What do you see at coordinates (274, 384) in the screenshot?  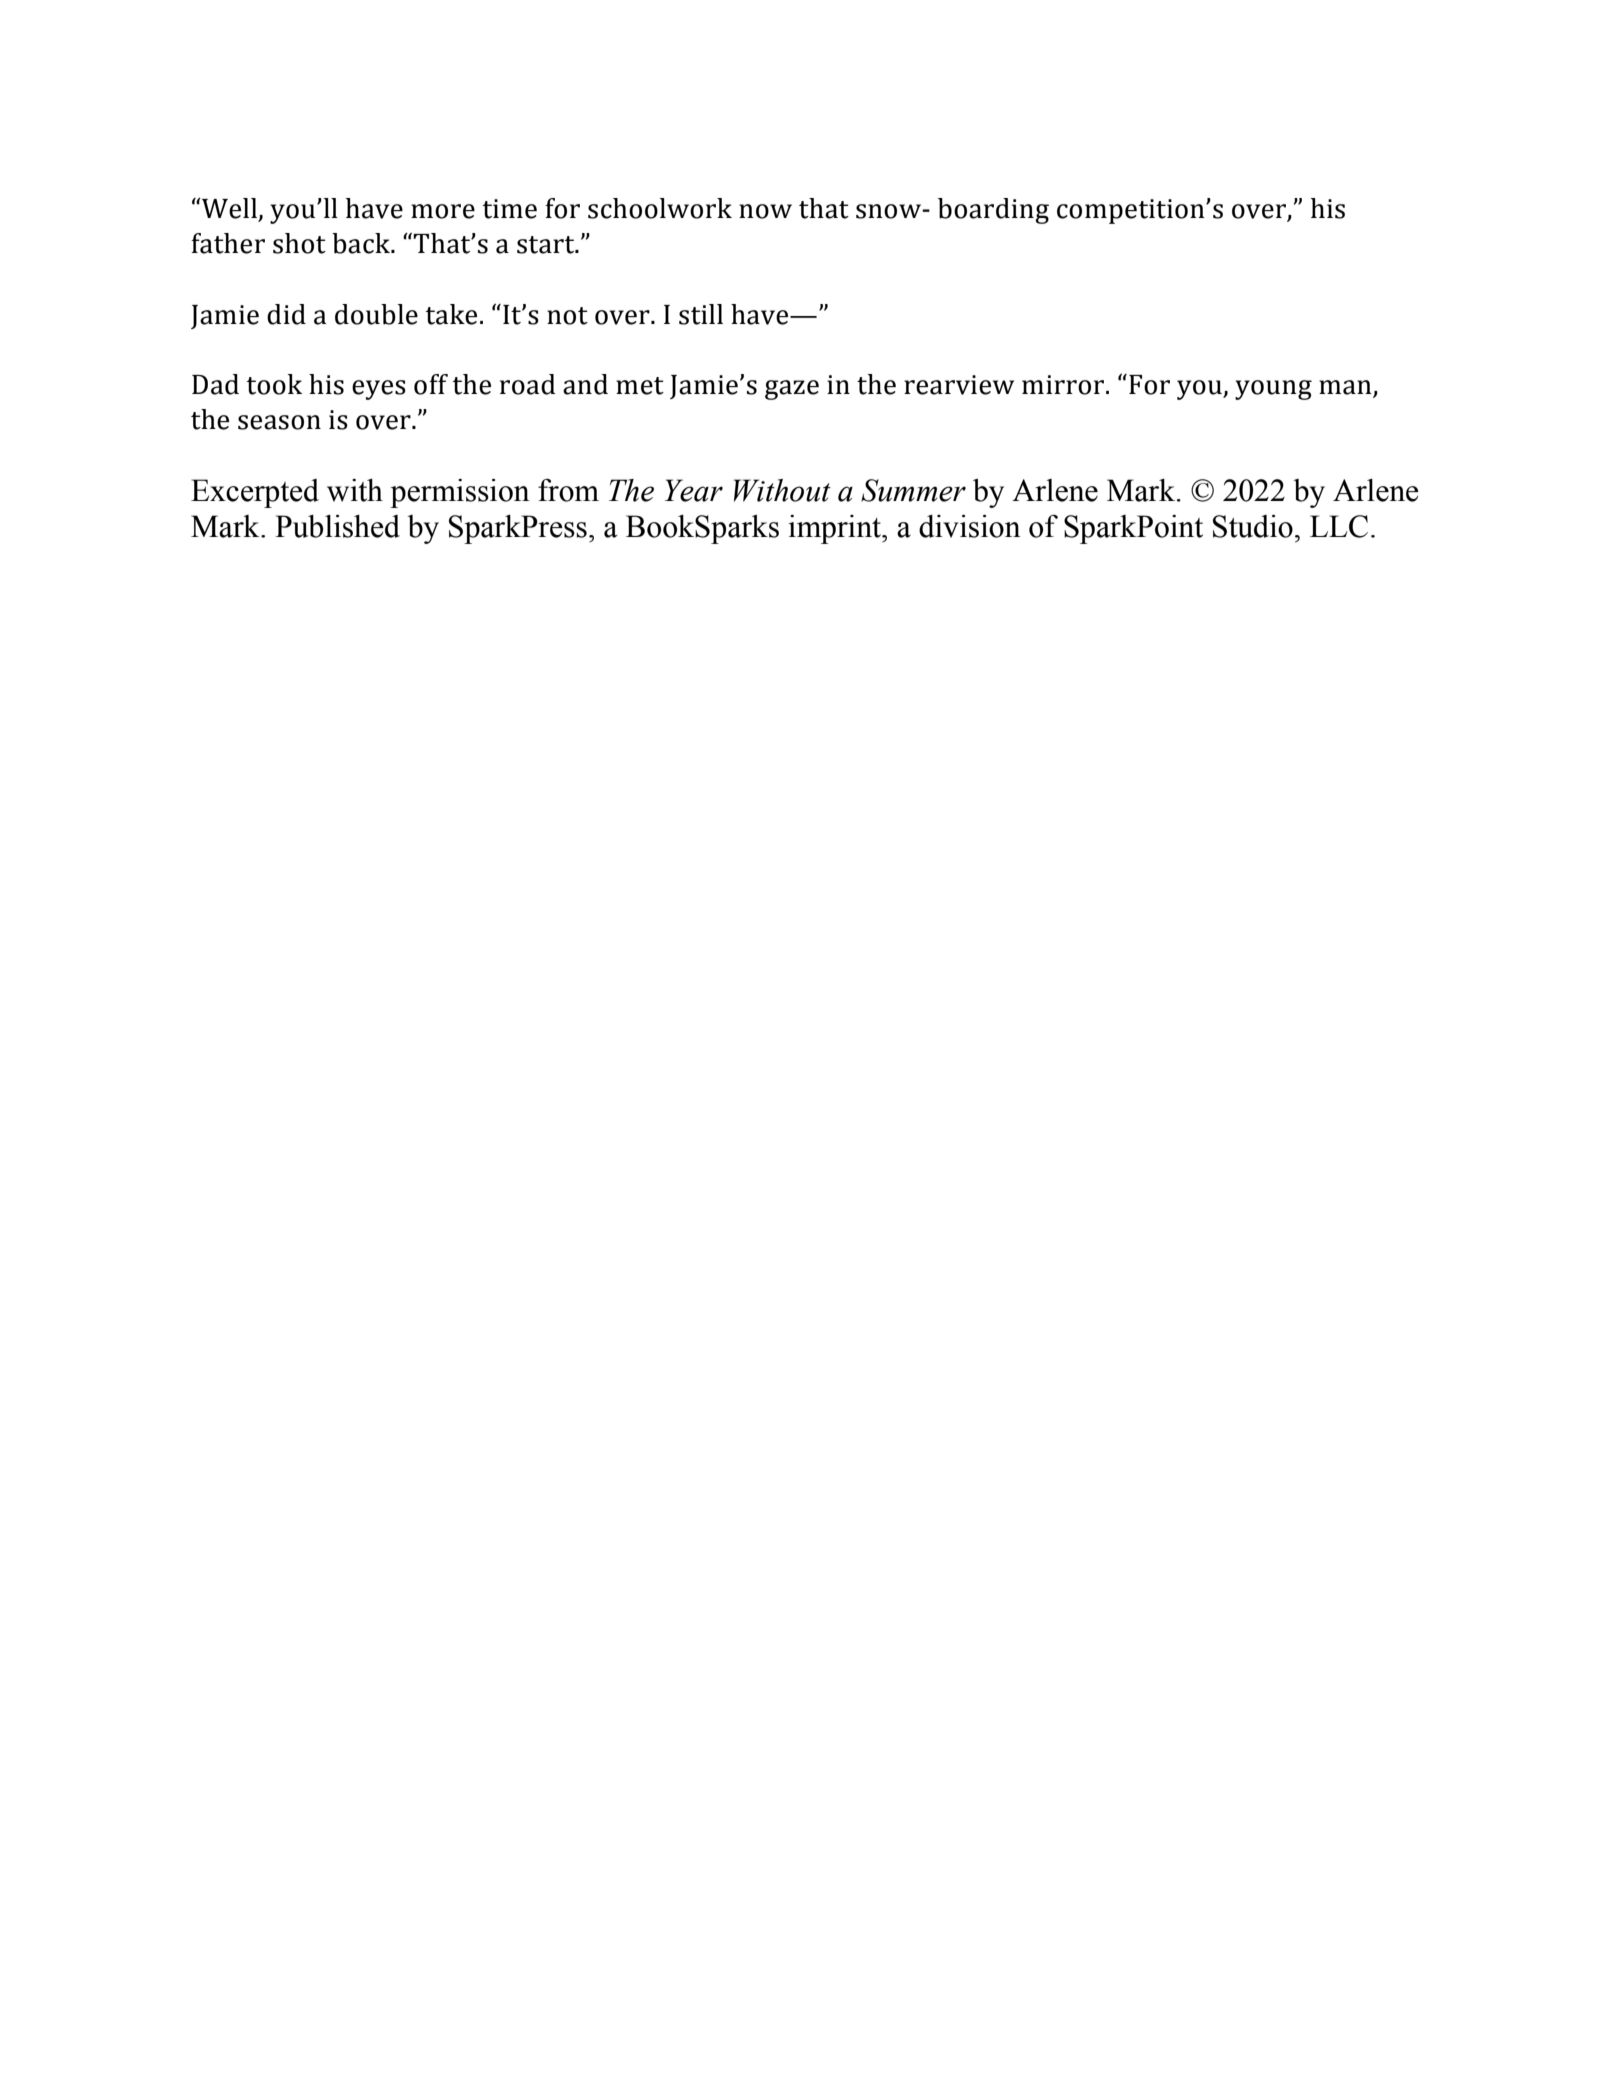 I see `took` at bounding box center [274, 384].
